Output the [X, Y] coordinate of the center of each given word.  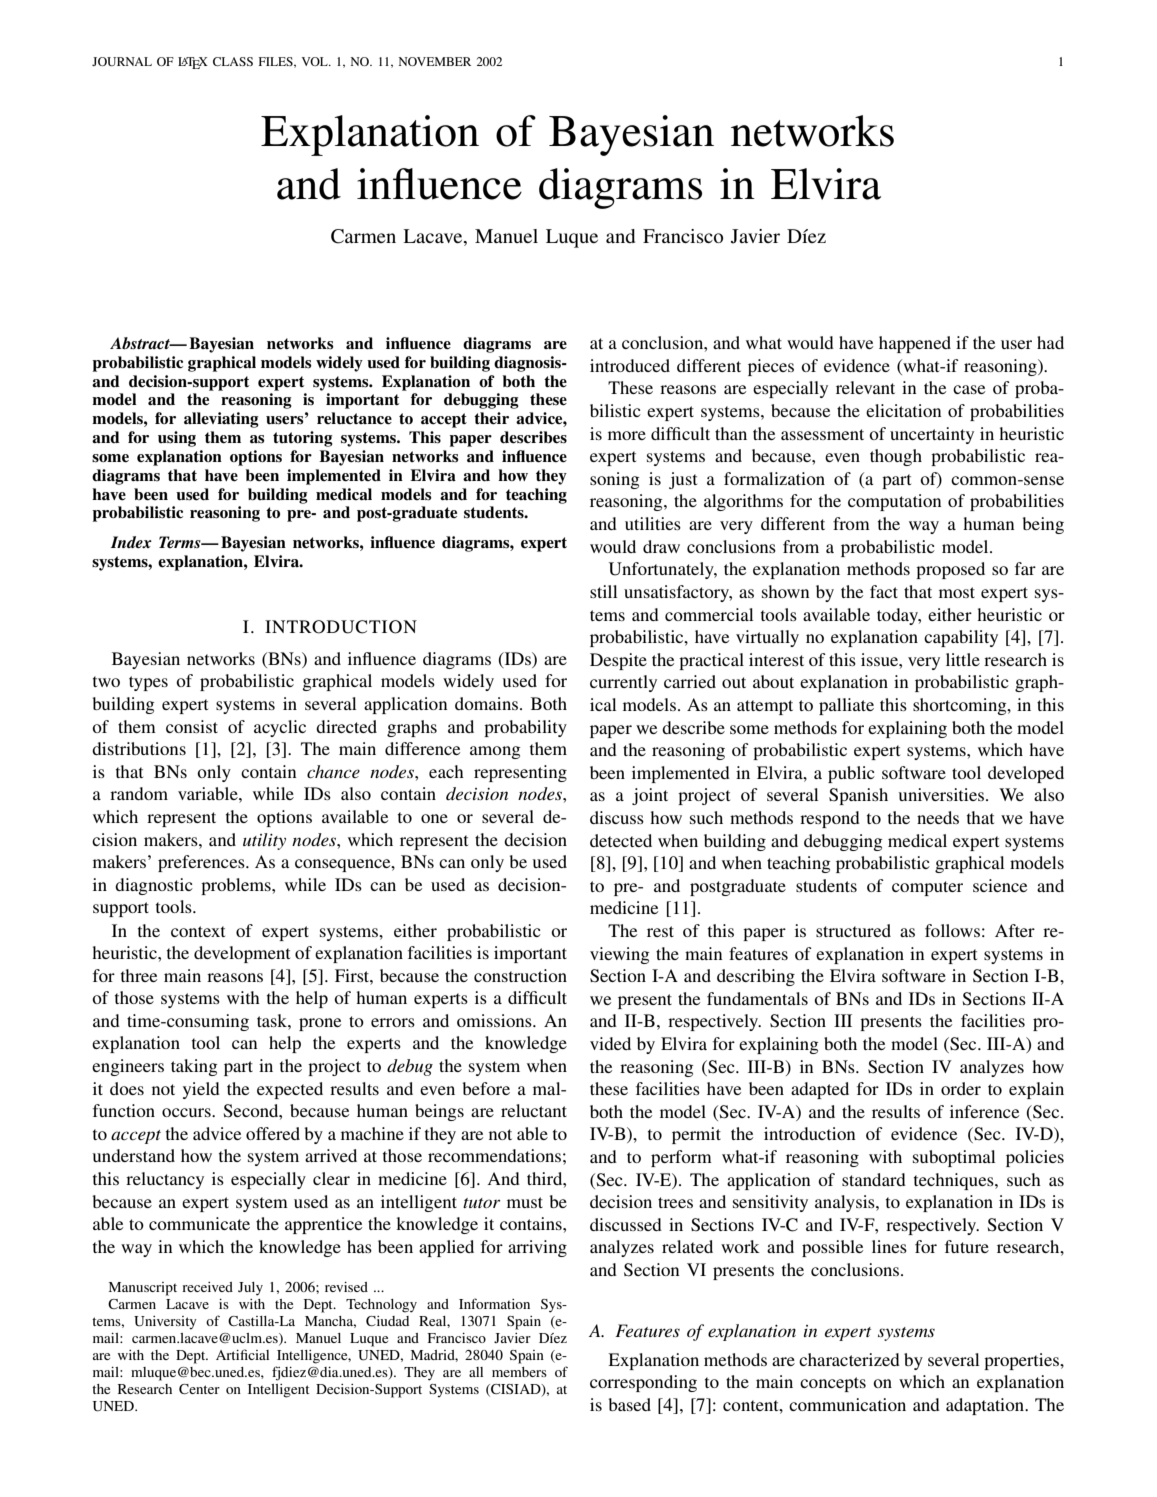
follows [952, 930]
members [519, 1372]
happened [915, 344]
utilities [653, 523]
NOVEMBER [435, 61]
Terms [181, 542]
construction [520, 975]
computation [895, 502]
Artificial [242, 1354]
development [242, 954]
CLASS [233, 61]
